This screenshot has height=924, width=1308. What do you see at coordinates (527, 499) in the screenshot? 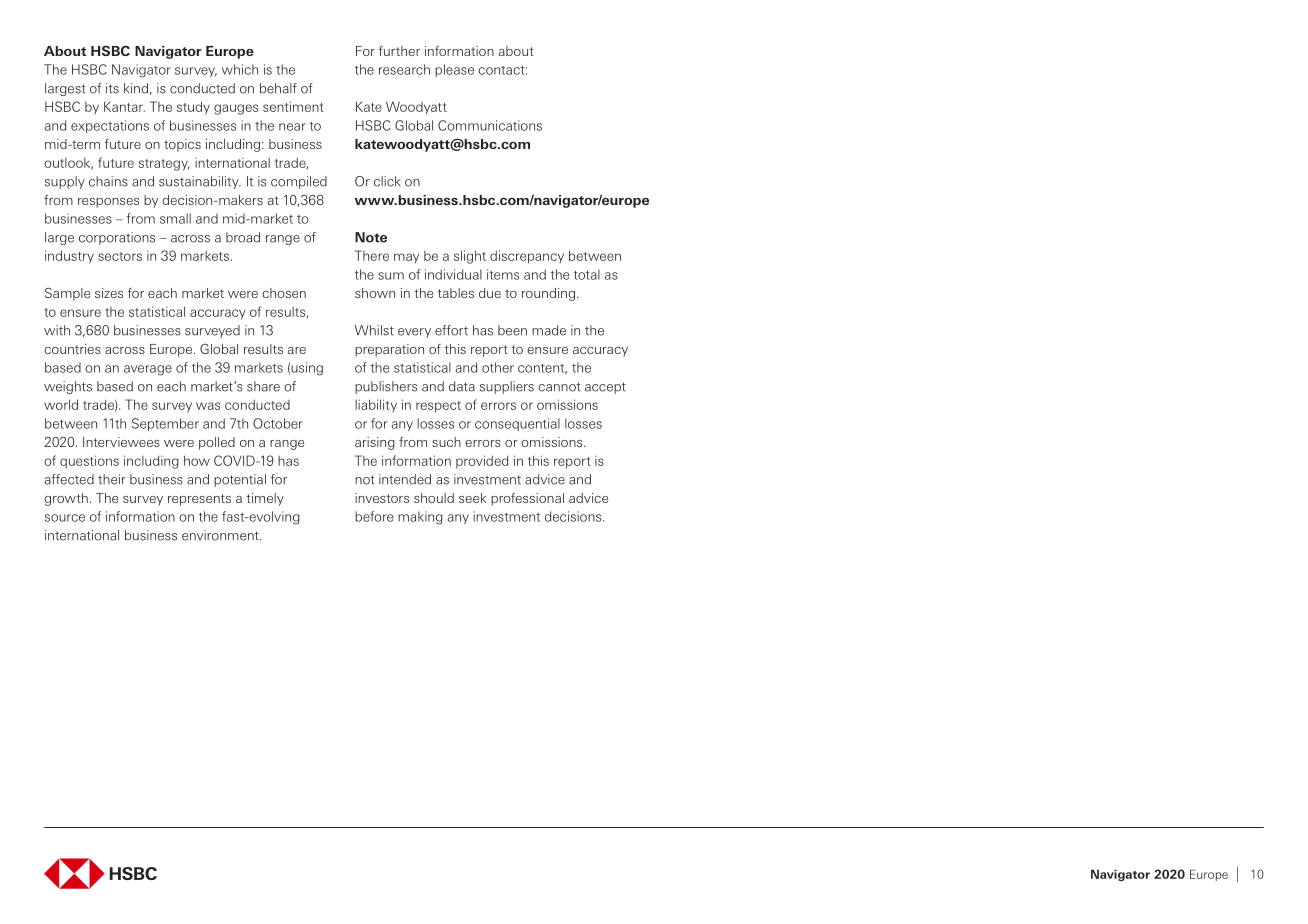
I see `professional` at bounding box center [527, 499].
